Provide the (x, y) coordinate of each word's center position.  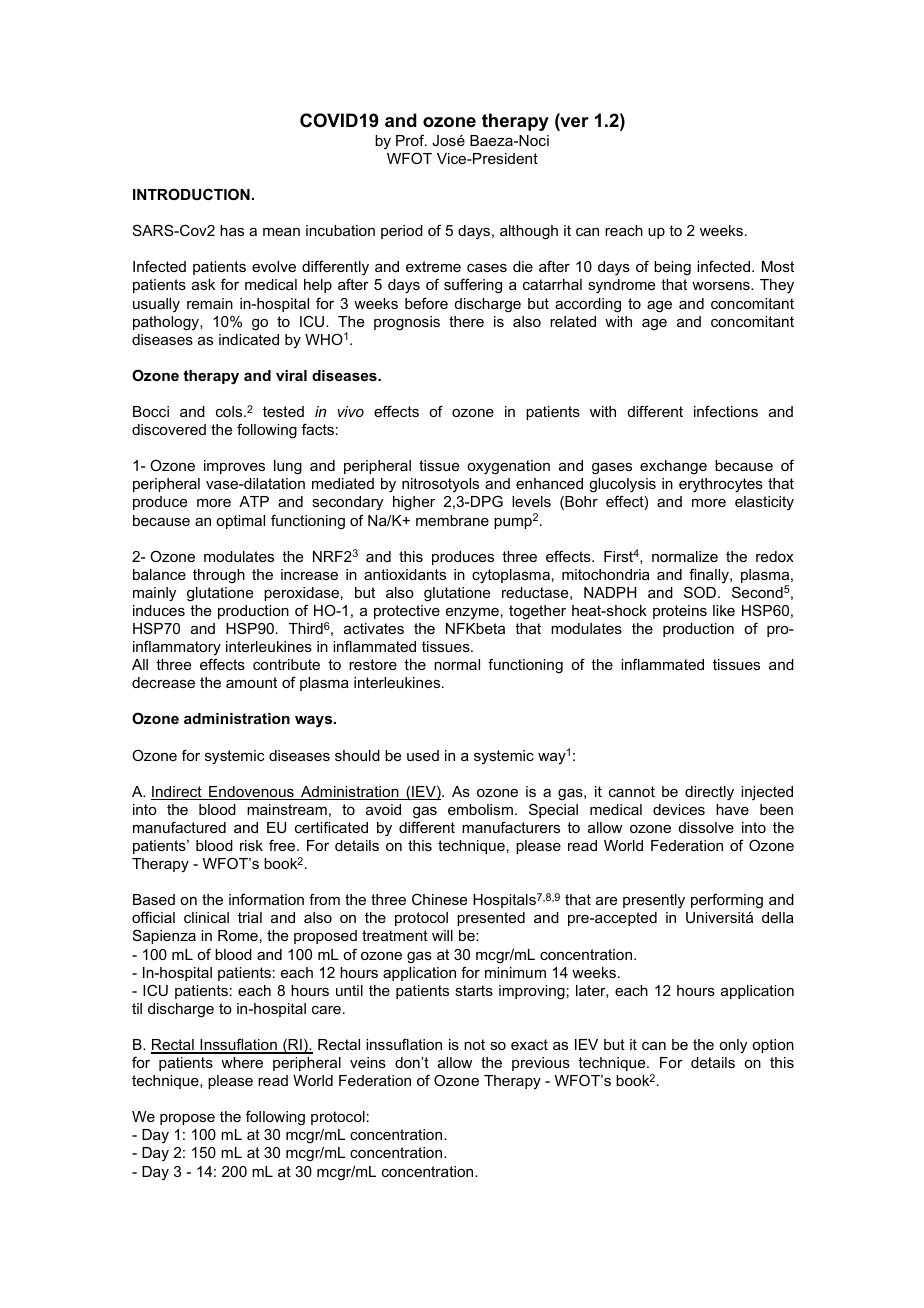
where (242, 1062)
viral (291, 375)
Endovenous (251, 793)
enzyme (472, 613)
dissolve (706, 827)
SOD (701, 592)
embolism (480, 809)
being (672, 268)
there (466, 321)
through (219, 576)
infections (726, 411)
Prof (411, 140)
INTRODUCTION (191, 194)
